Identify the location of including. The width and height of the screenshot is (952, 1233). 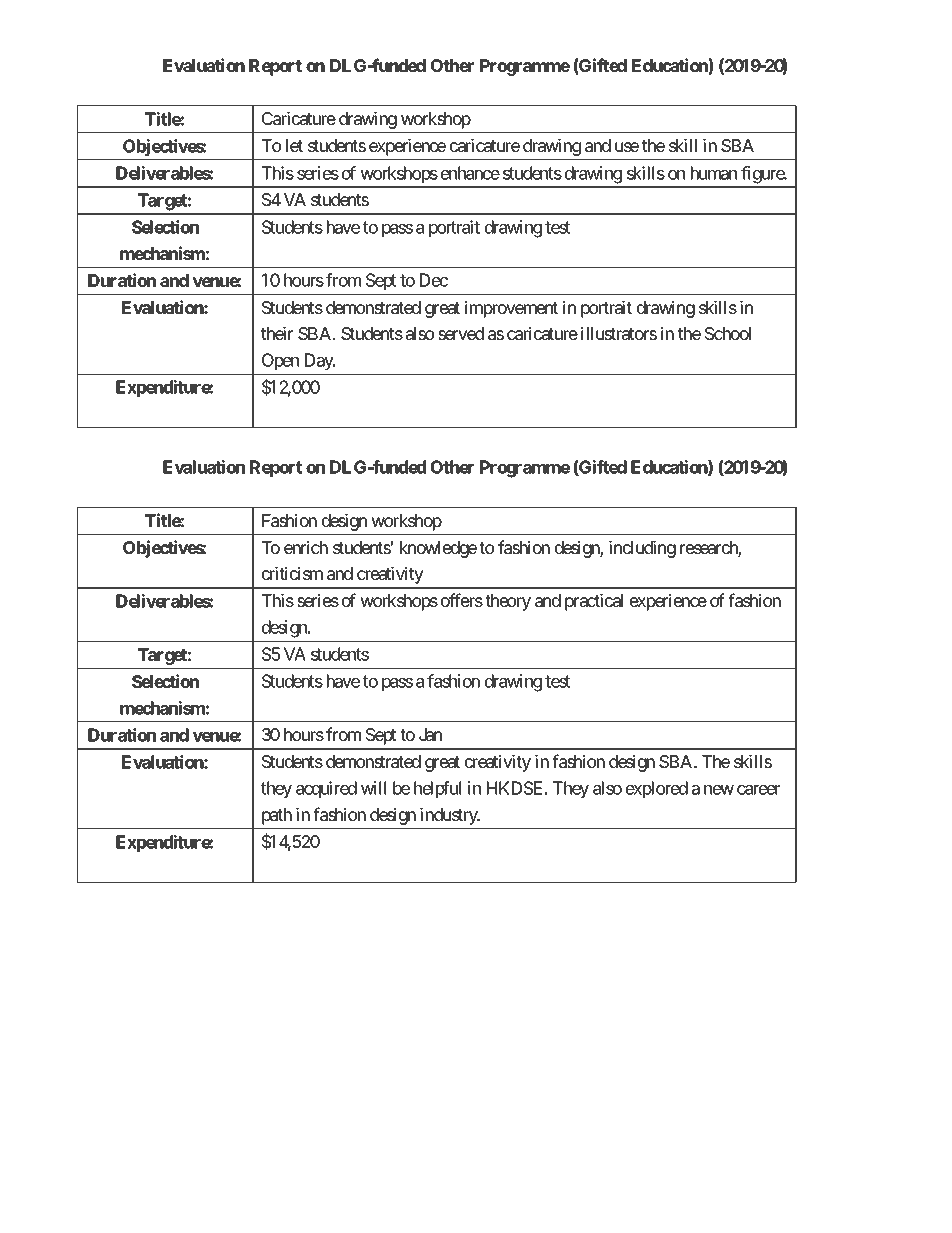
(642, 549).
